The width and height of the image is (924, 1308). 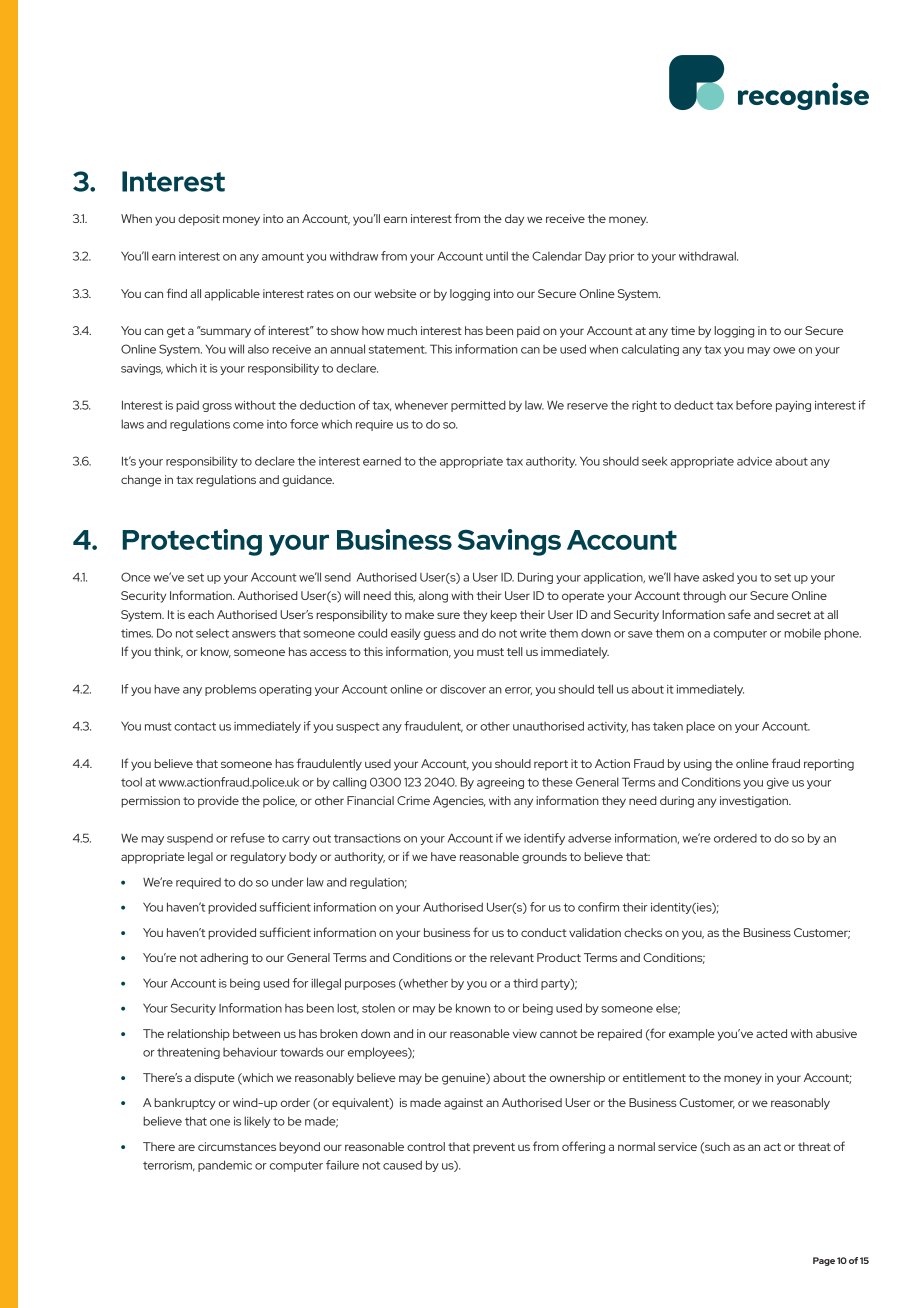 What do you see at coordinates (497, 256) in the image?
I see `until` at bounding box center [497, 256].
